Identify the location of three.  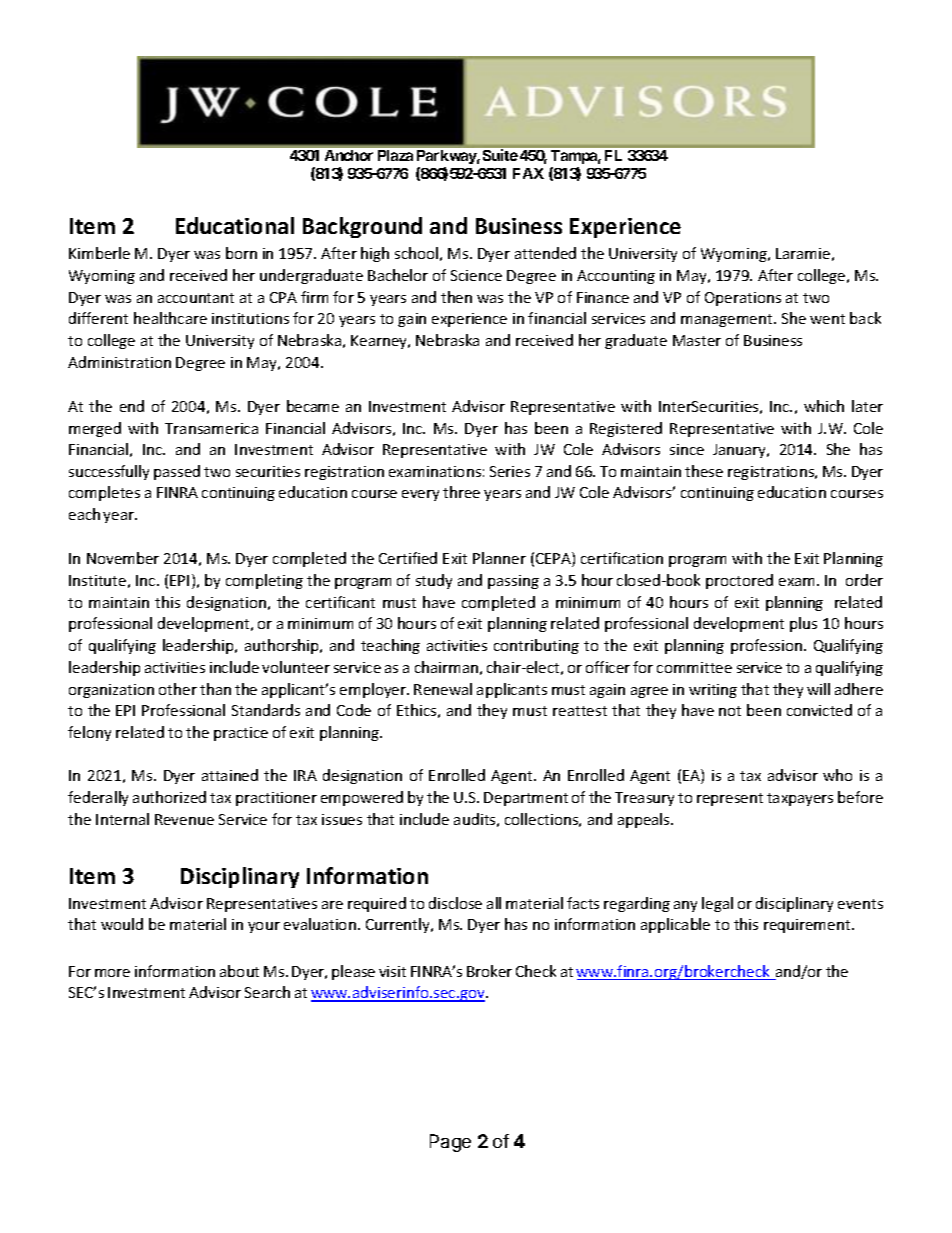
(461, 492).
